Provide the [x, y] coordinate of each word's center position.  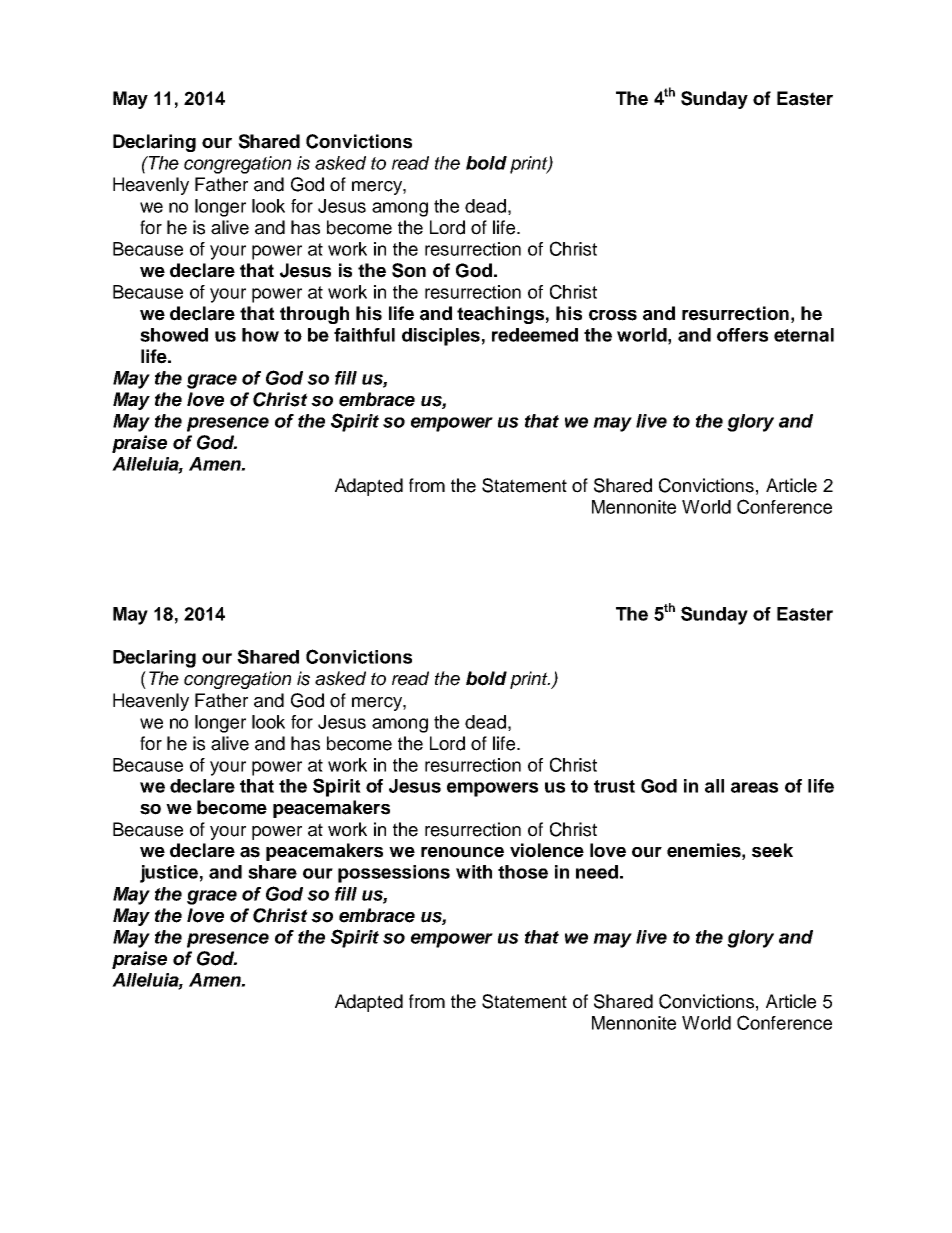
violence [547, 850]
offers [742, 335]
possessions [394, 874]
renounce [462, 852]
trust [614, 786]
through [314, 315]
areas [754, 787]
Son [409, 270]
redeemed [535, 335]
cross [613, 315]
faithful [364, 335]
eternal [804, 335]
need [597, 872]
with [474, 872]
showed [174, 335]
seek [772, 850]
